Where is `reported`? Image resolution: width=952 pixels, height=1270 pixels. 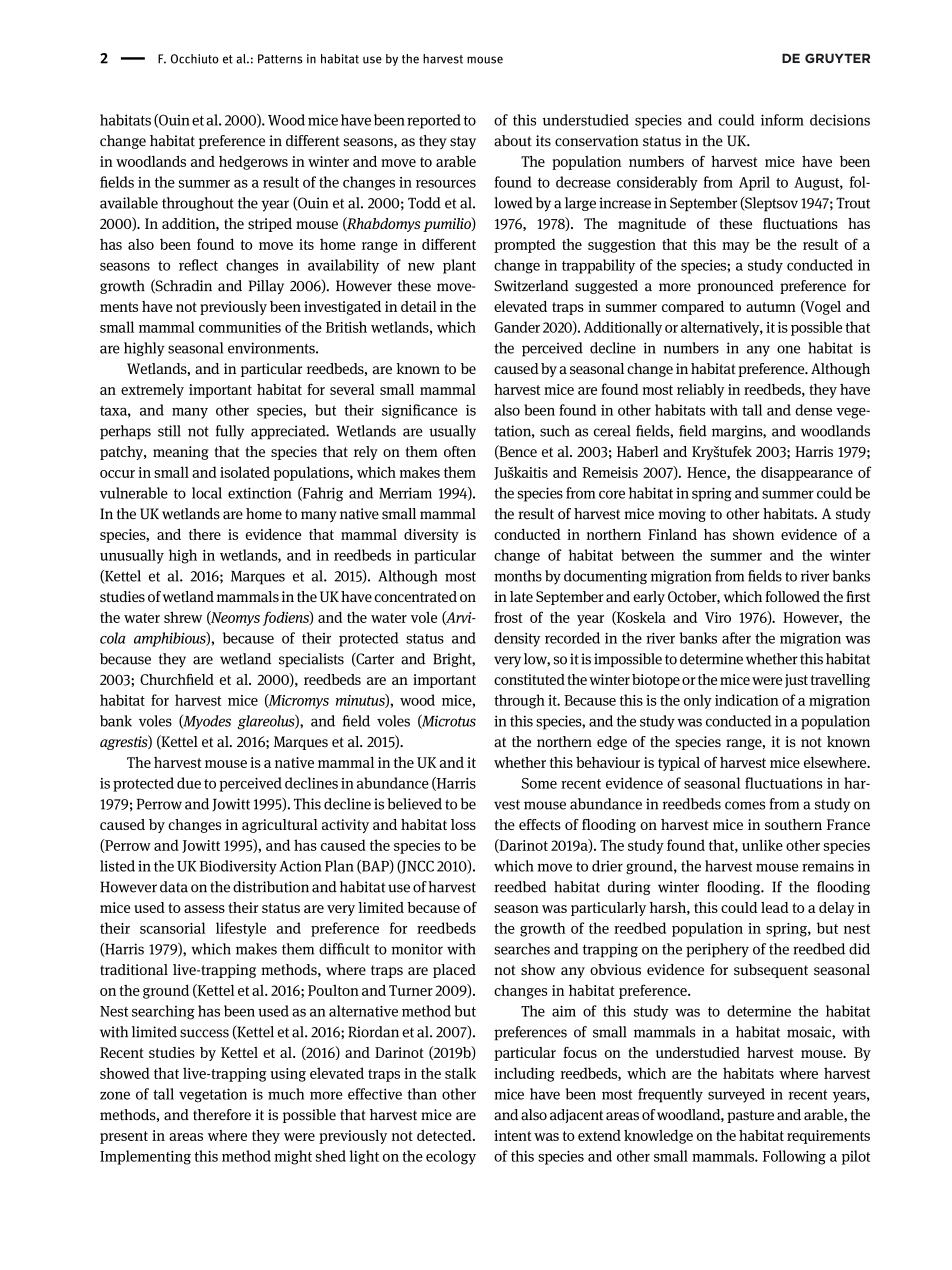
reported is located at coordinates (434, 121).
